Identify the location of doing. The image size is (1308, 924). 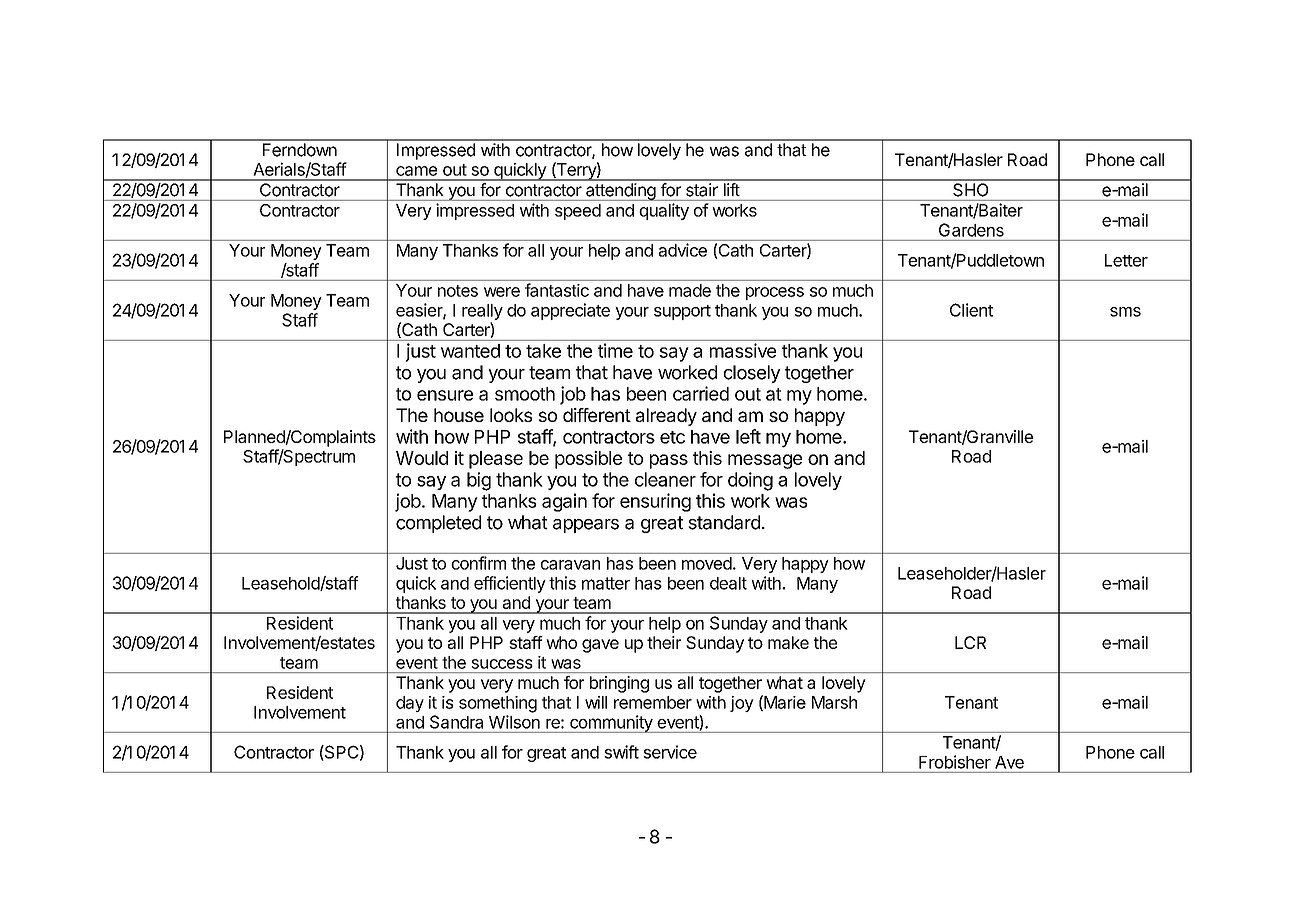
(750, 481).
